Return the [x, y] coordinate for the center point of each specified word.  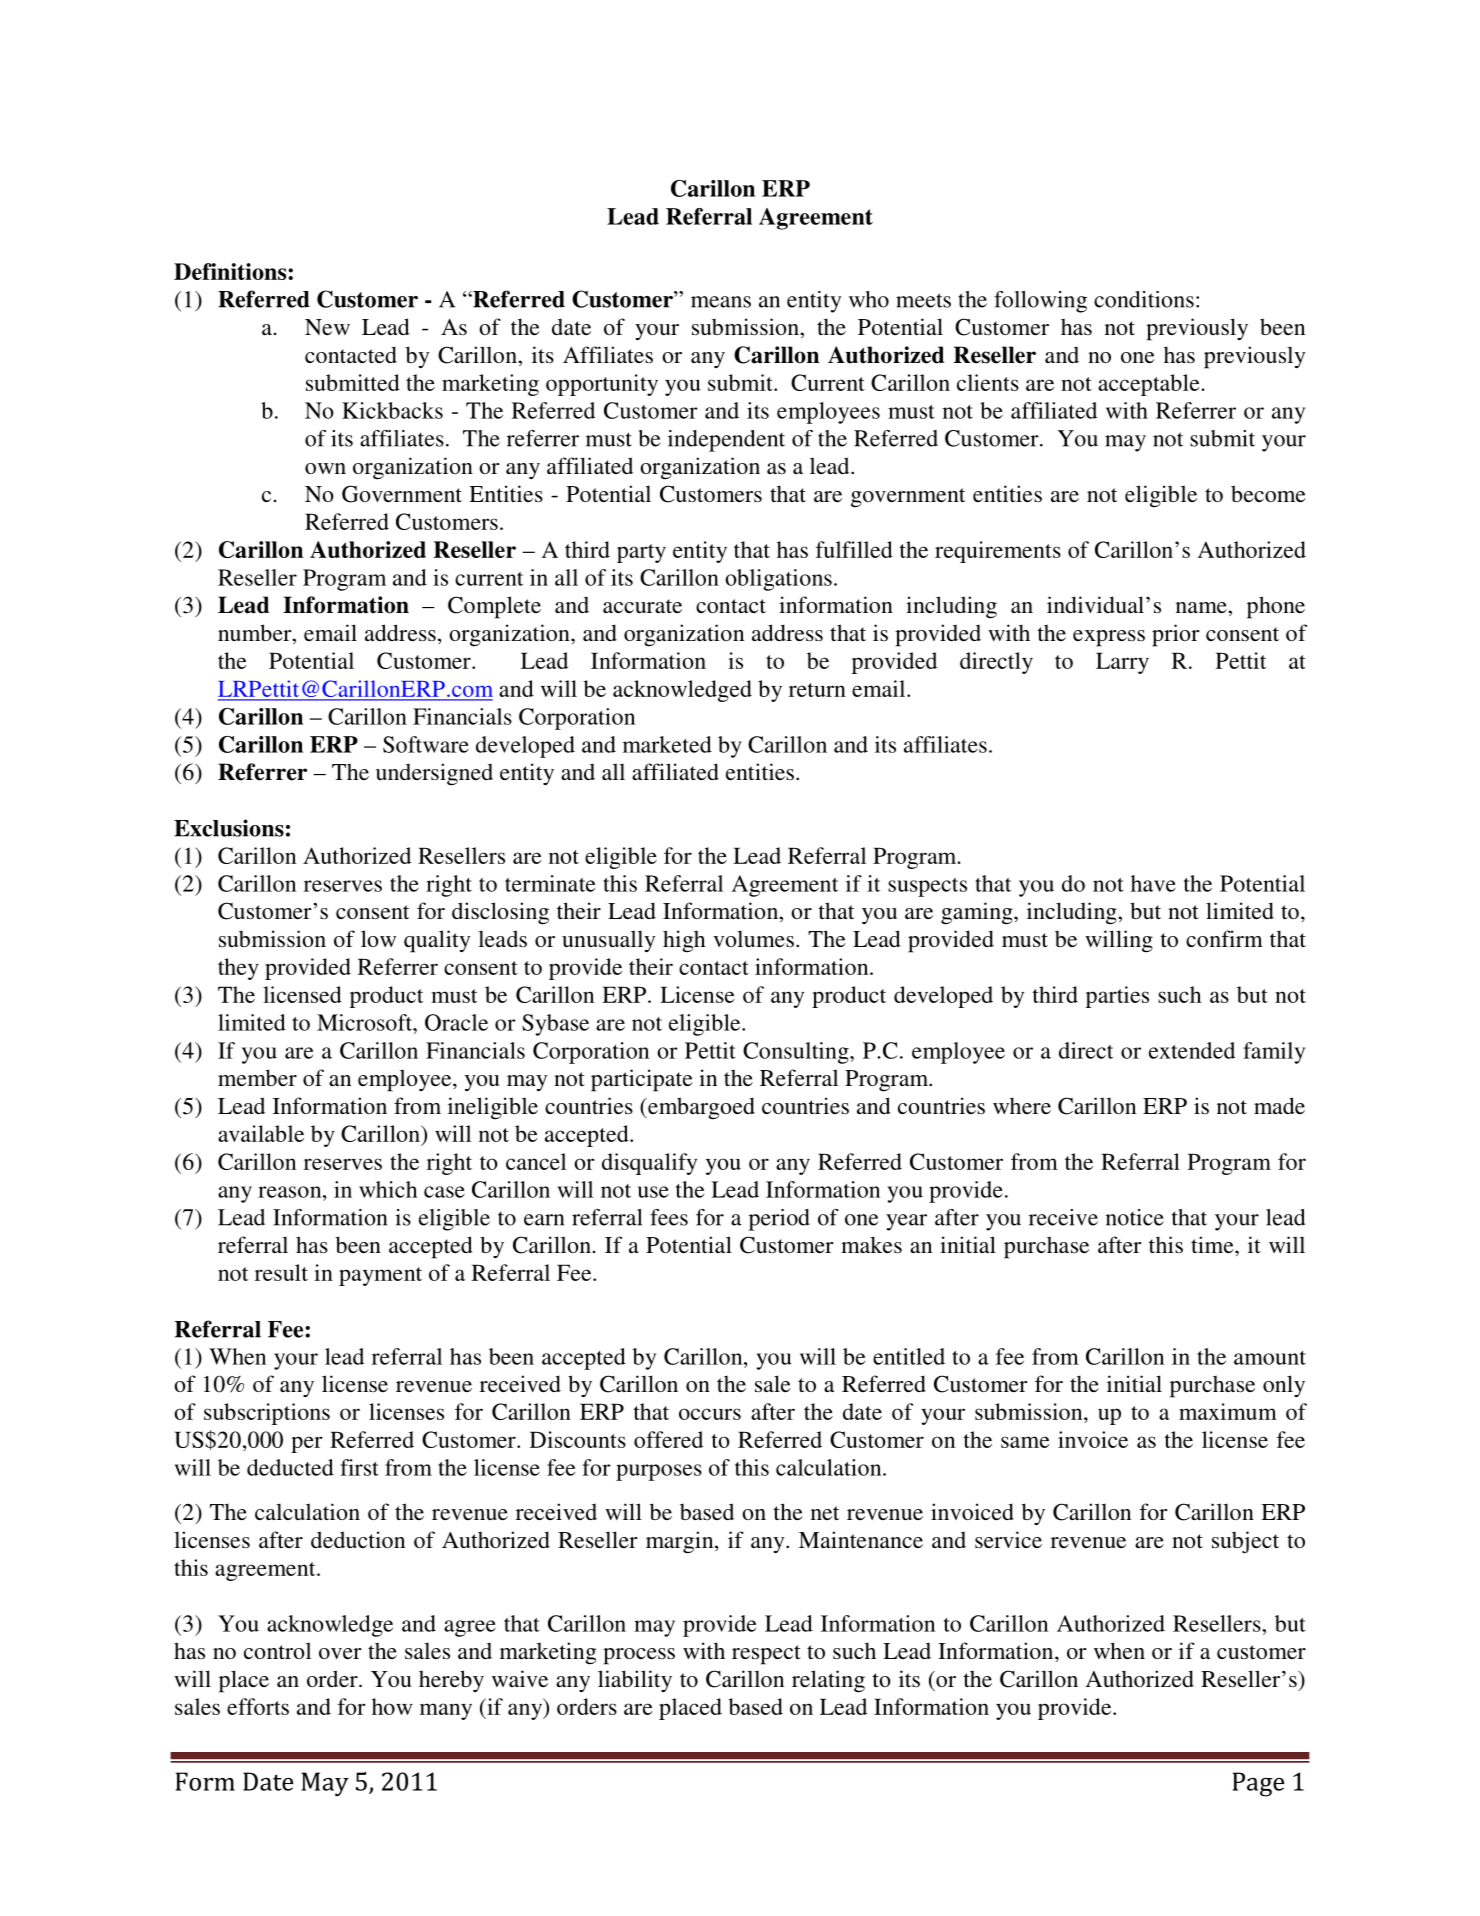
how [392, 1706]
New [327, 327]
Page [1258, 1784]
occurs [710, 1414]
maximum [1228, 1411]
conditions [1144, 299]
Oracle [456, 1022]
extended [1192, 1050]
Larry [1122, 663]
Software [426, 744]
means [721, 302]
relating [828, 1681]
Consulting [797, 1053]
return [817, 690]
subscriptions [267, 1414]
